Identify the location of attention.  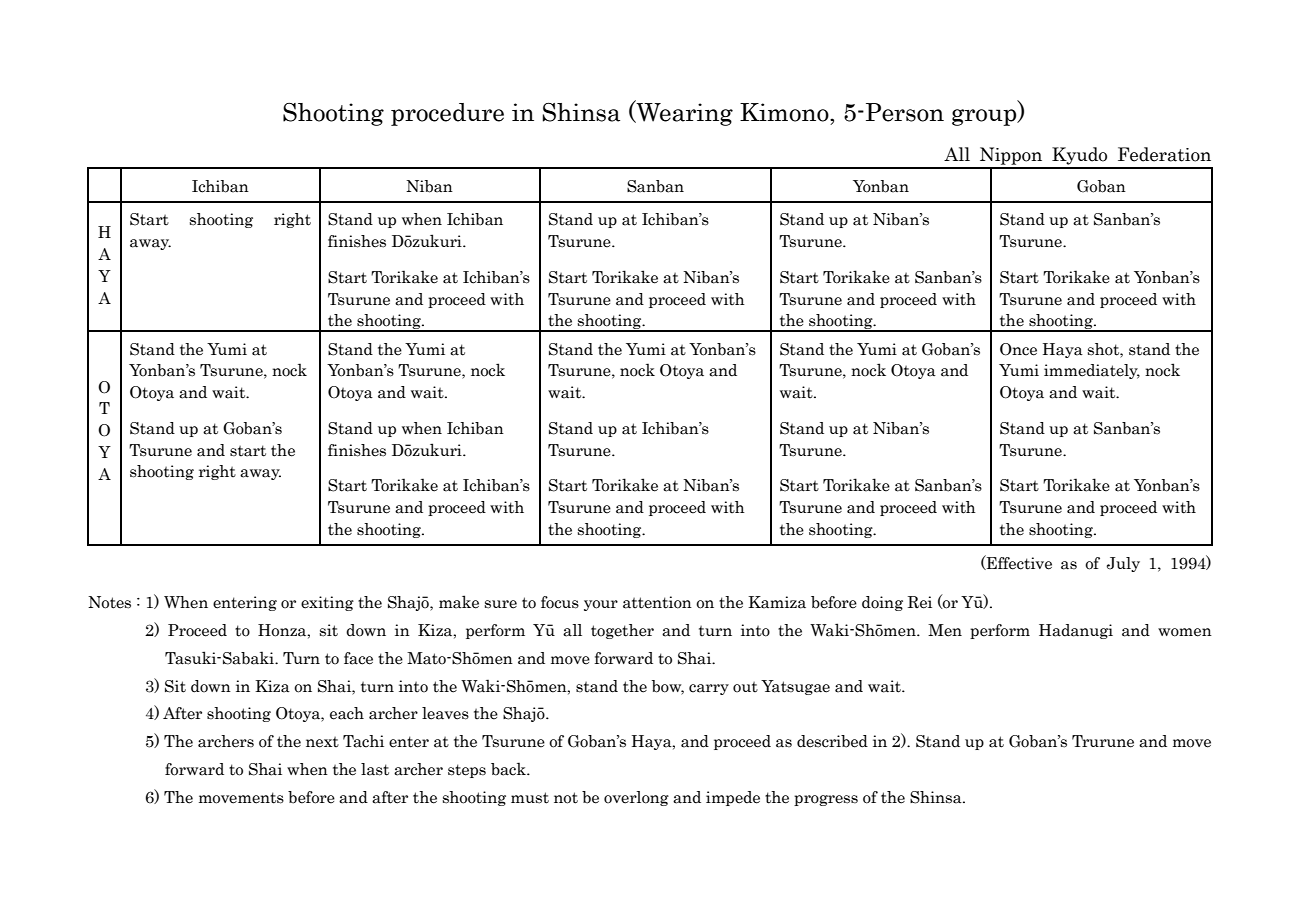
(657, 602).
